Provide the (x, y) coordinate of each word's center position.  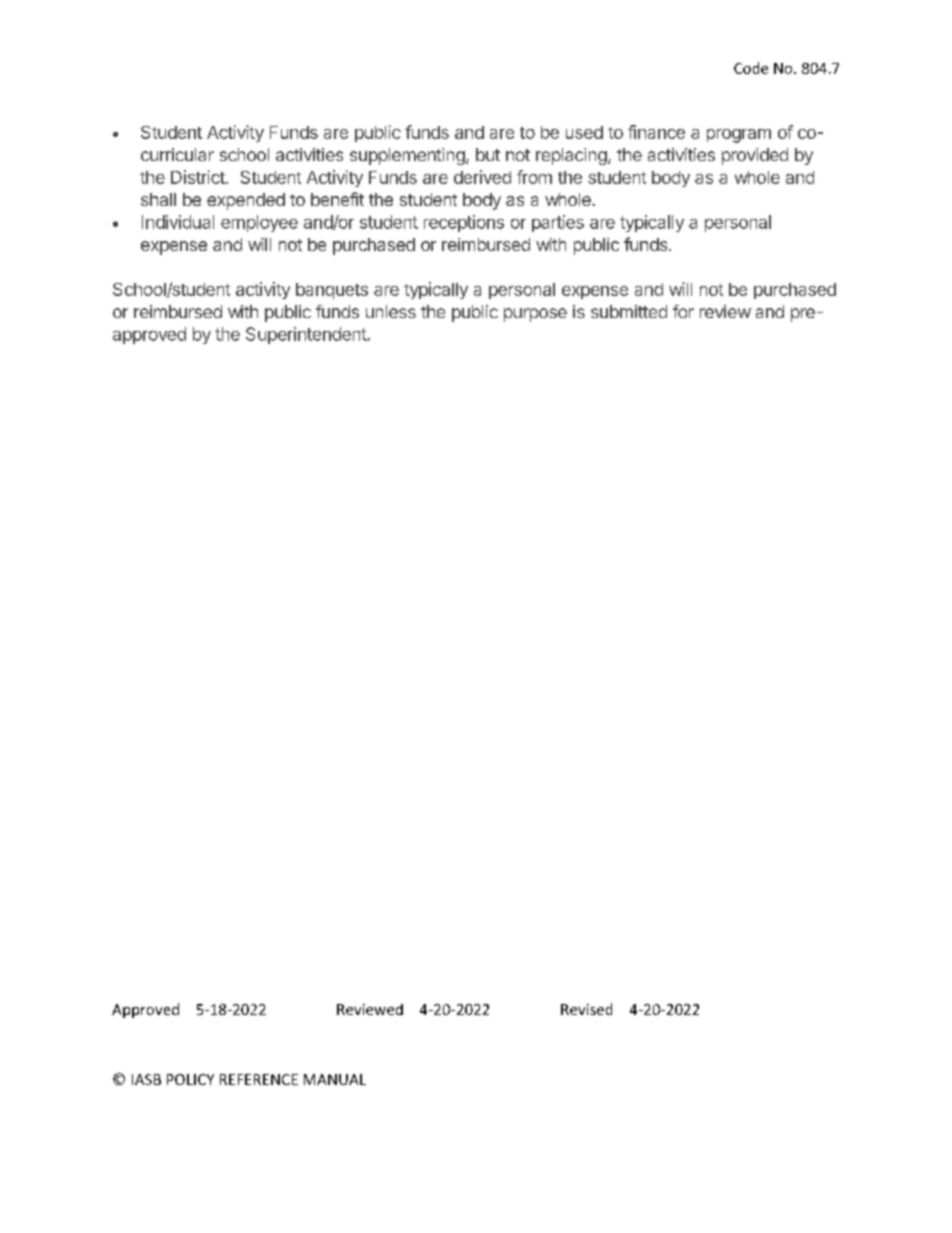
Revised (586, 1009)
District (199, 177)
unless (391, 311)
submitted (629, 311)
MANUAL (335, 1079)
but (488, 154)
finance (656, 132)
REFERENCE (259, 1079)
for (683, 311)
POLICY (190, 1079)
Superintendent (306, 335)
